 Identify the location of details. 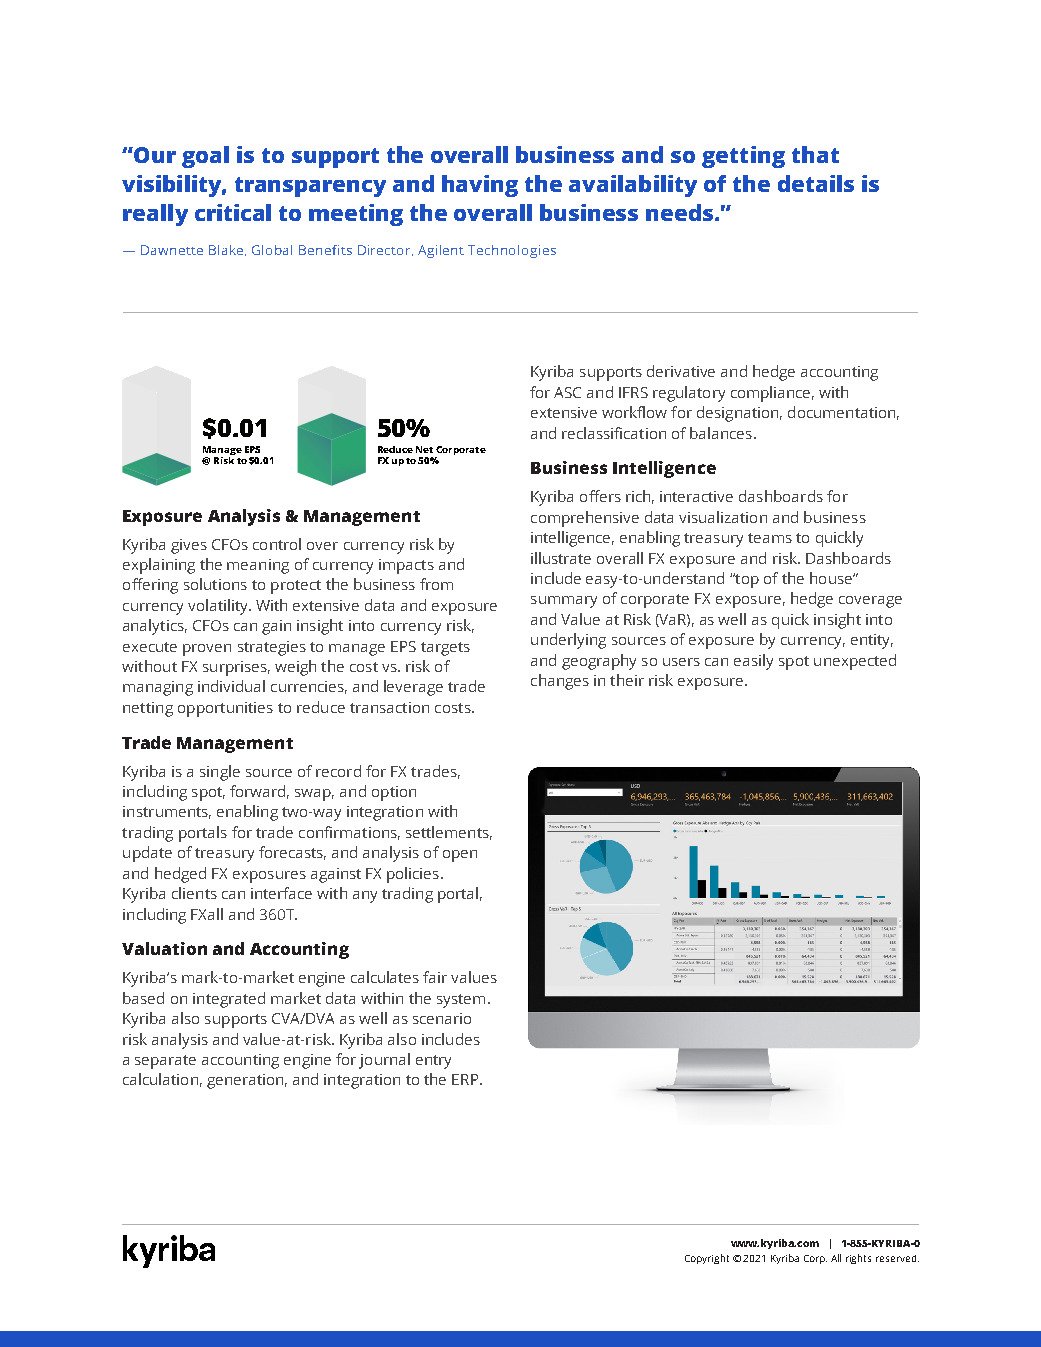
(816, 183).
